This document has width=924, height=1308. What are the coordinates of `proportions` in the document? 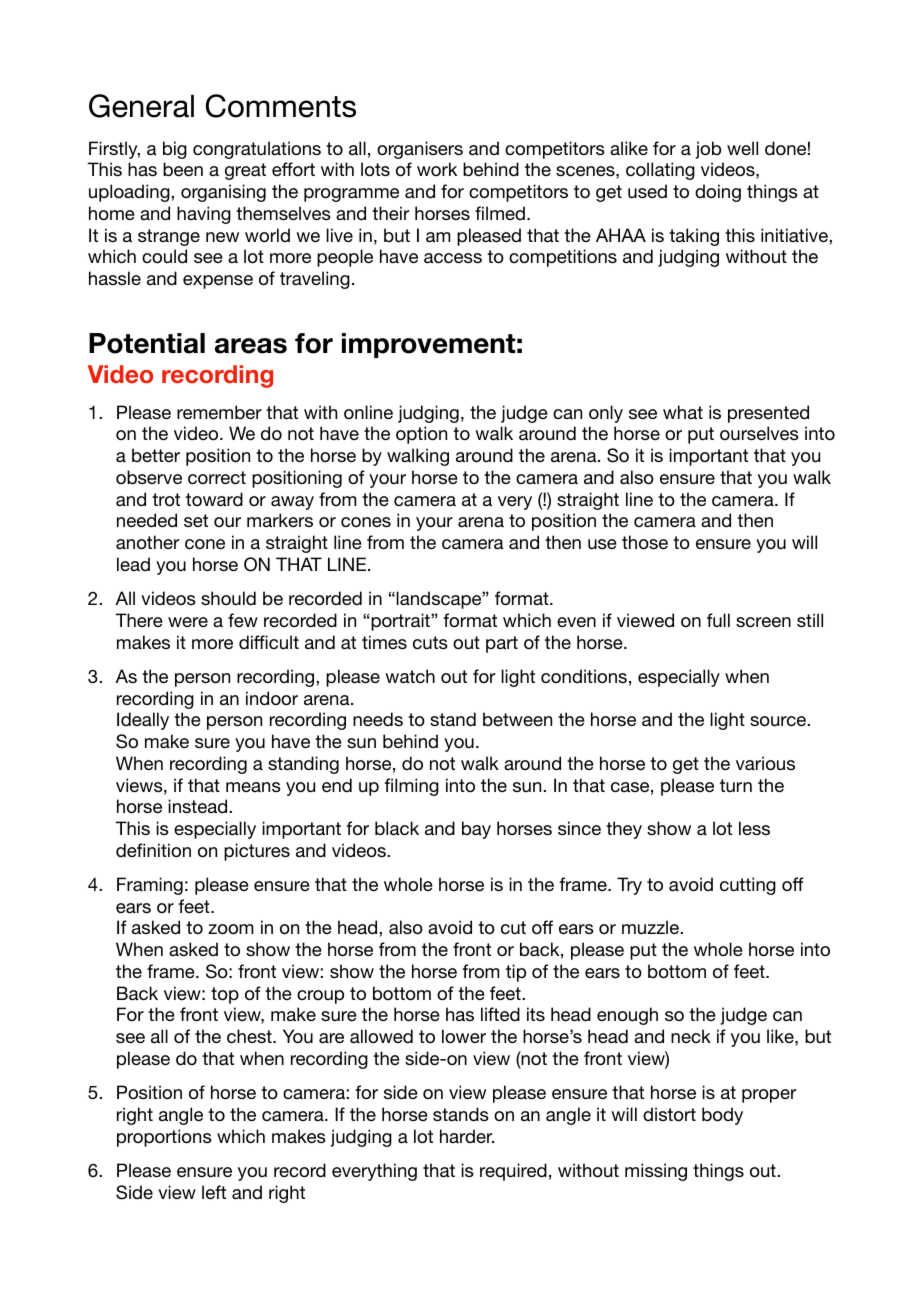 It's located at (164, 1138).
